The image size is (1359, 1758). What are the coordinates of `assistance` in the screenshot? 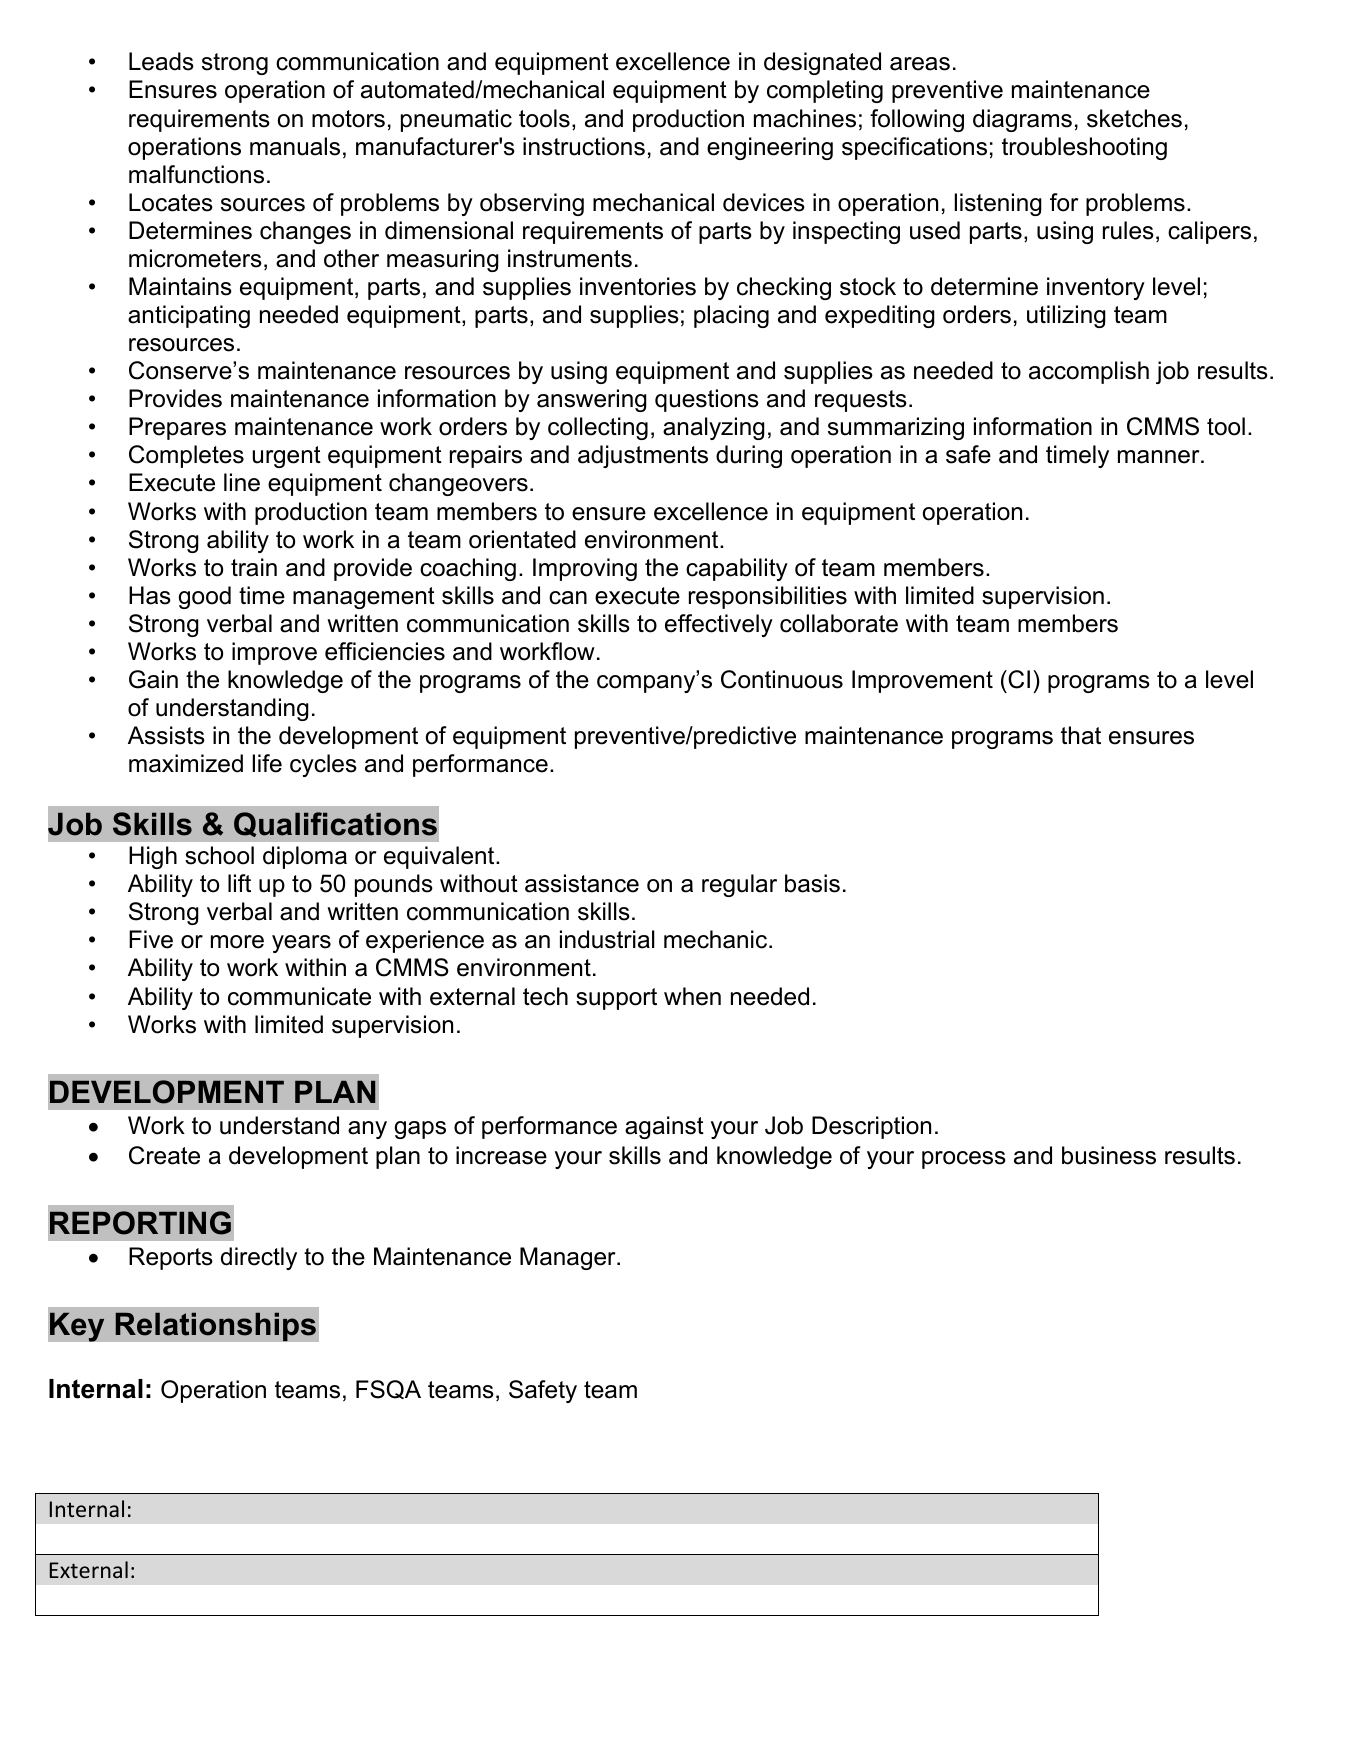 It's located at (582, 883).
